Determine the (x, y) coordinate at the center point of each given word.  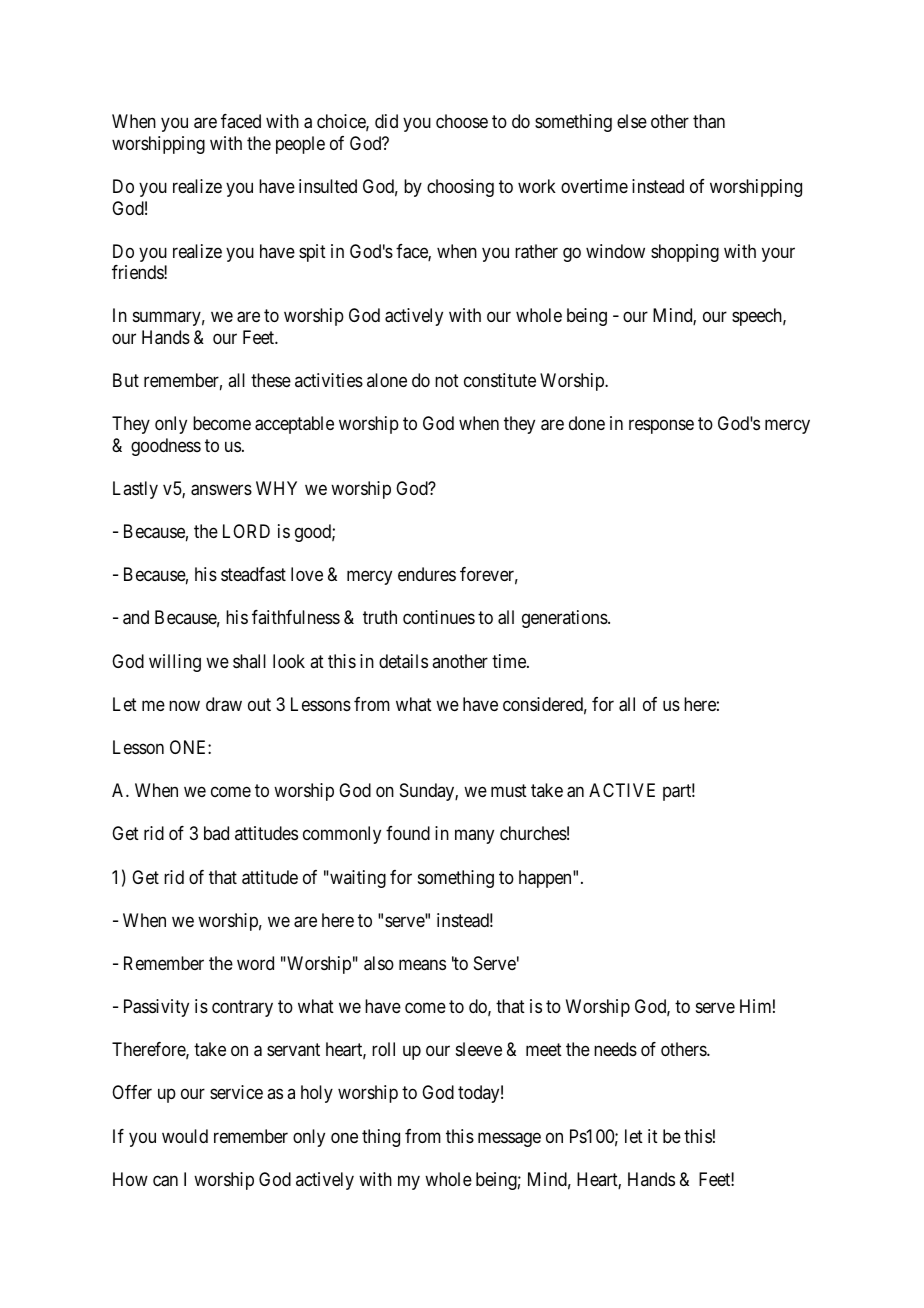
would (185, 1136)
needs (615, 1049)
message (509, 1139)
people (300, 145)
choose (462, 121)
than (709, 121)
